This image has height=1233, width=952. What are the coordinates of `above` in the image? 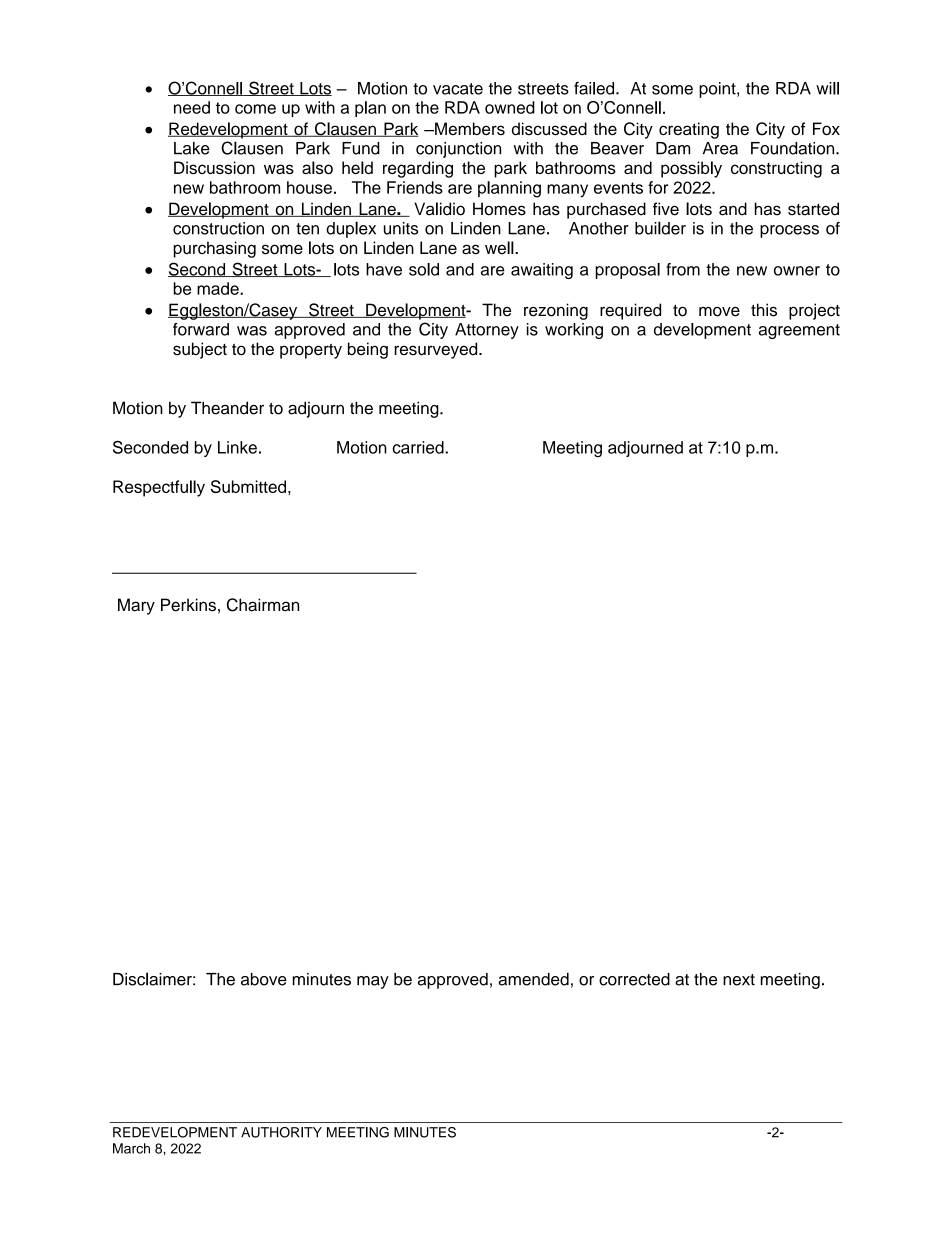 It's located at (264, 979).
